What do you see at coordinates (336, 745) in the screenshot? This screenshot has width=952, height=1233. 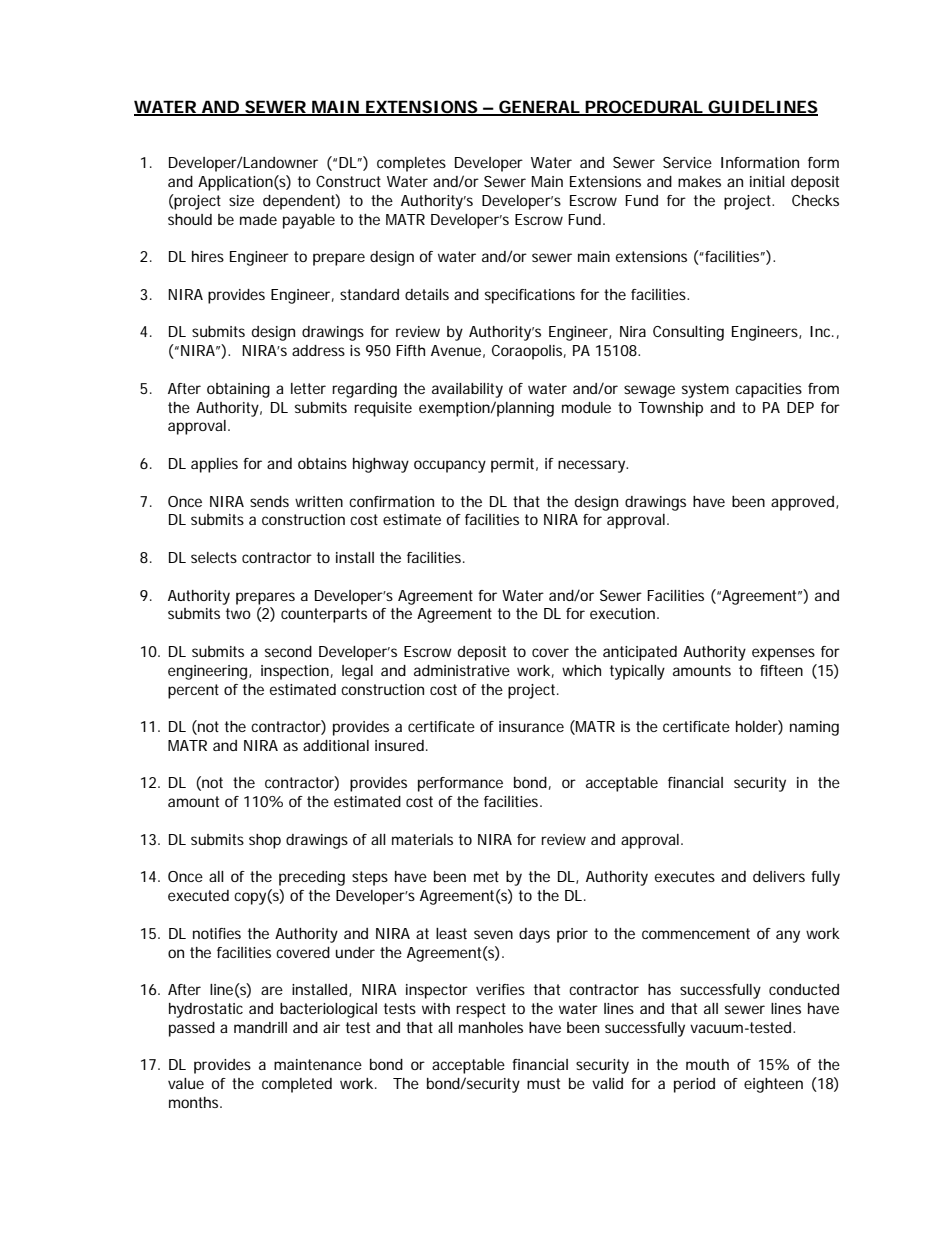 I see `additional` at bounding box center [336, 745].
